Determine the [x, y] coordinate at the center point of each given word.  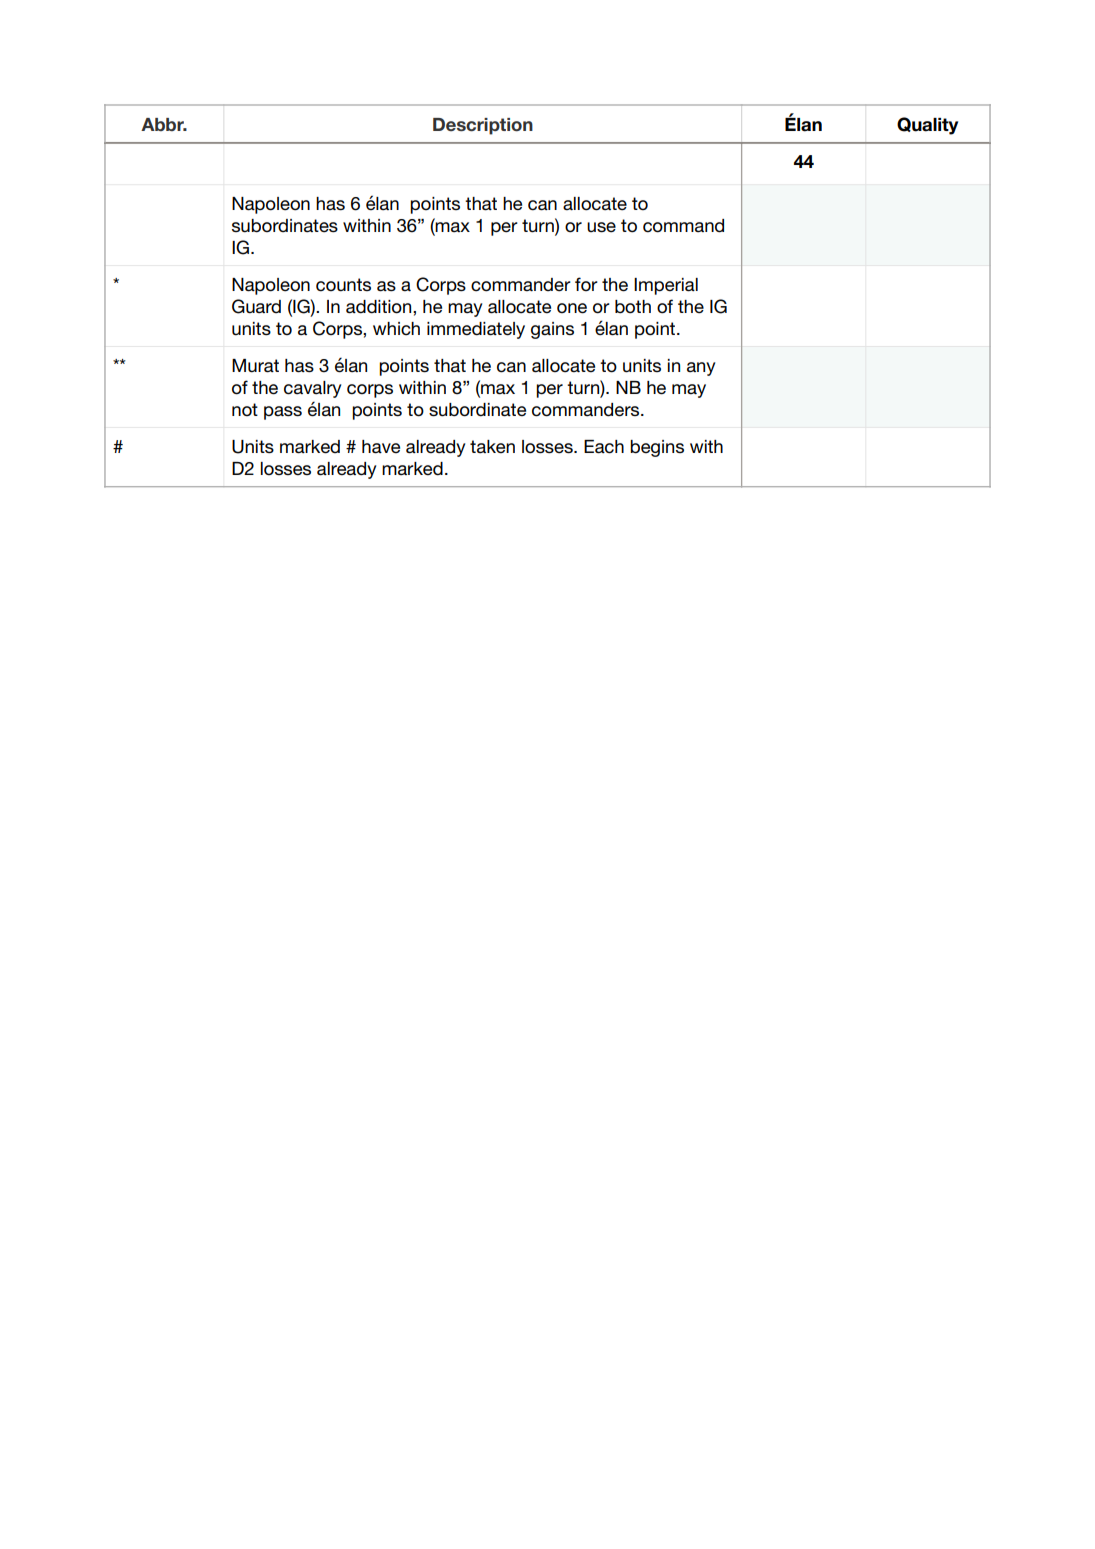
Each [604, 447]
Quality [927, 126]
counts [343, 285]
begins [657, 448]
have [381, 447]
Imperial [666, 286]
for [586, 284]
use [601, 227]
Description [483, 126]
